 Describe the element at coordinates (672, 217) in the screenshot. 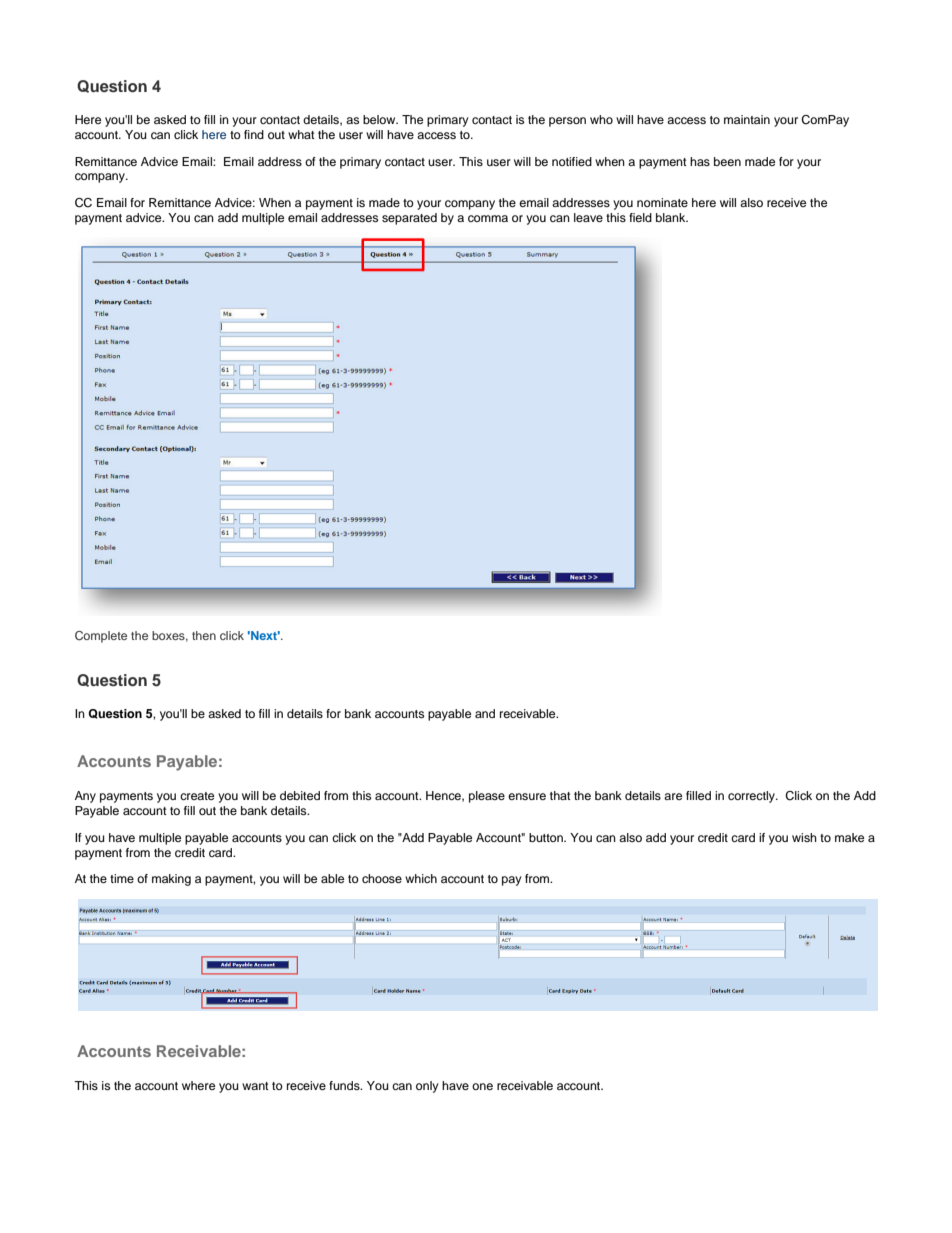

I see `blank` at that location.
